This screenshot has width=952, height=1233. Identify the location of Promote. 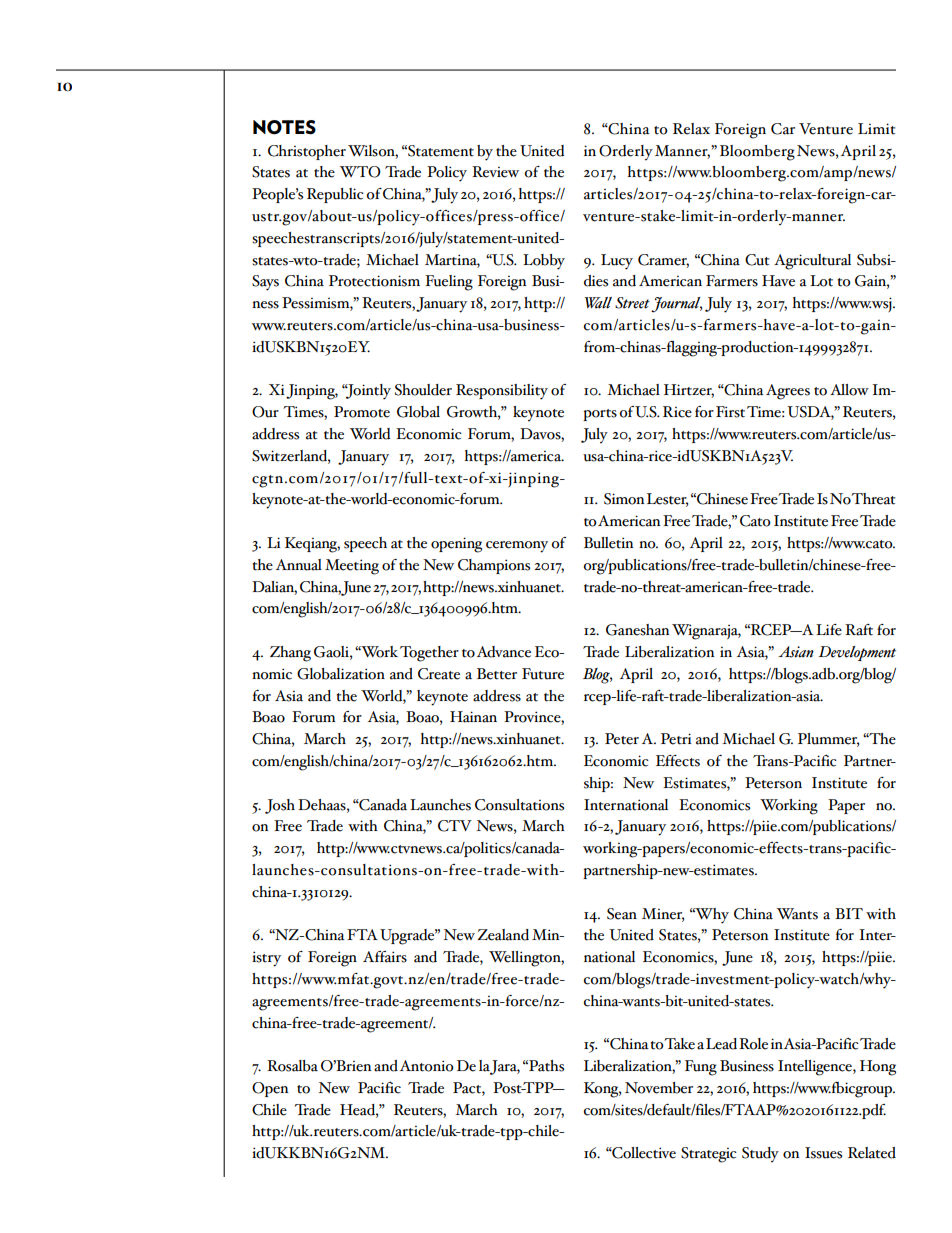
(362, 412).
